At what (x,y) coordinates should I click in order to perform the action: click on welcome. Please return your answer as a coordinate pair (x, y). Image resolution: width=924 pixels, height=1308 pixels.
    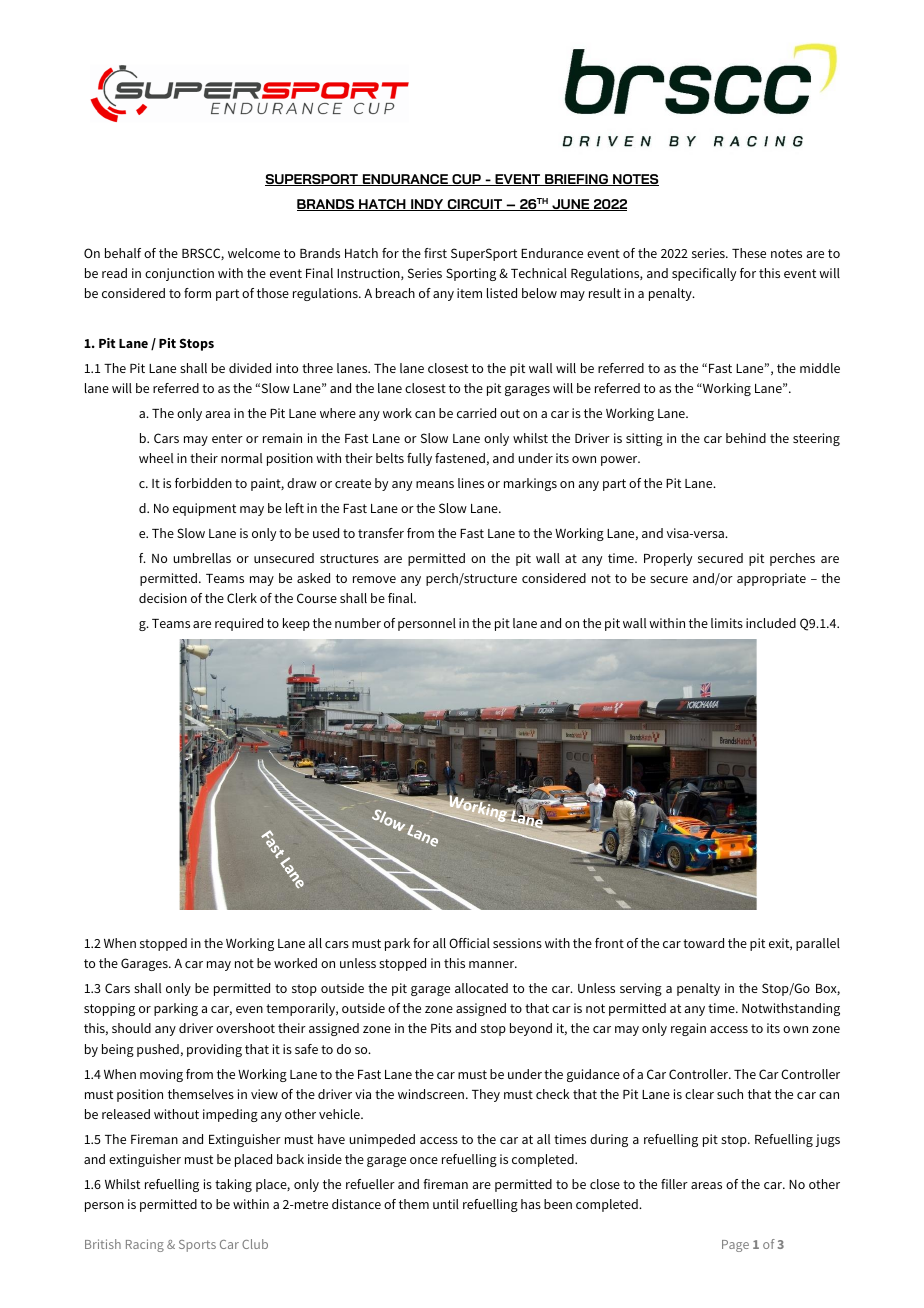
    Looking at the image, I should click on (254, 253).
